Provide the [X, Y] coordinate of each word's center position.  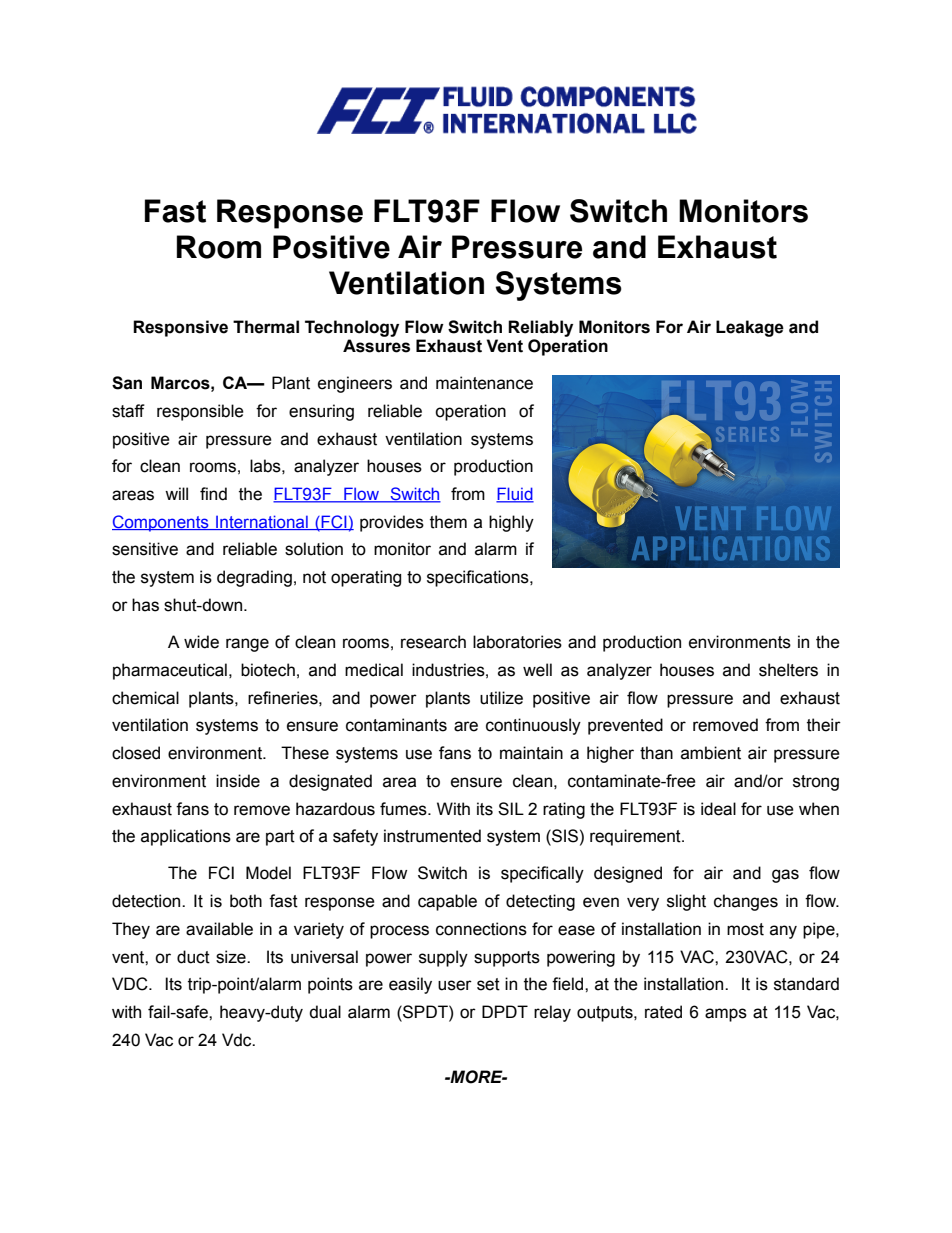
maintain [531, 753]
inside [238, 781]
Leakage [750, 328]
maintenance [484, 383]
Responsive [180, 328]
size [232, 957]
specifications [479, 578]
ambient [711, 753]
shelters [788, 670]
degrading [254, 578]
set [488, 984]
